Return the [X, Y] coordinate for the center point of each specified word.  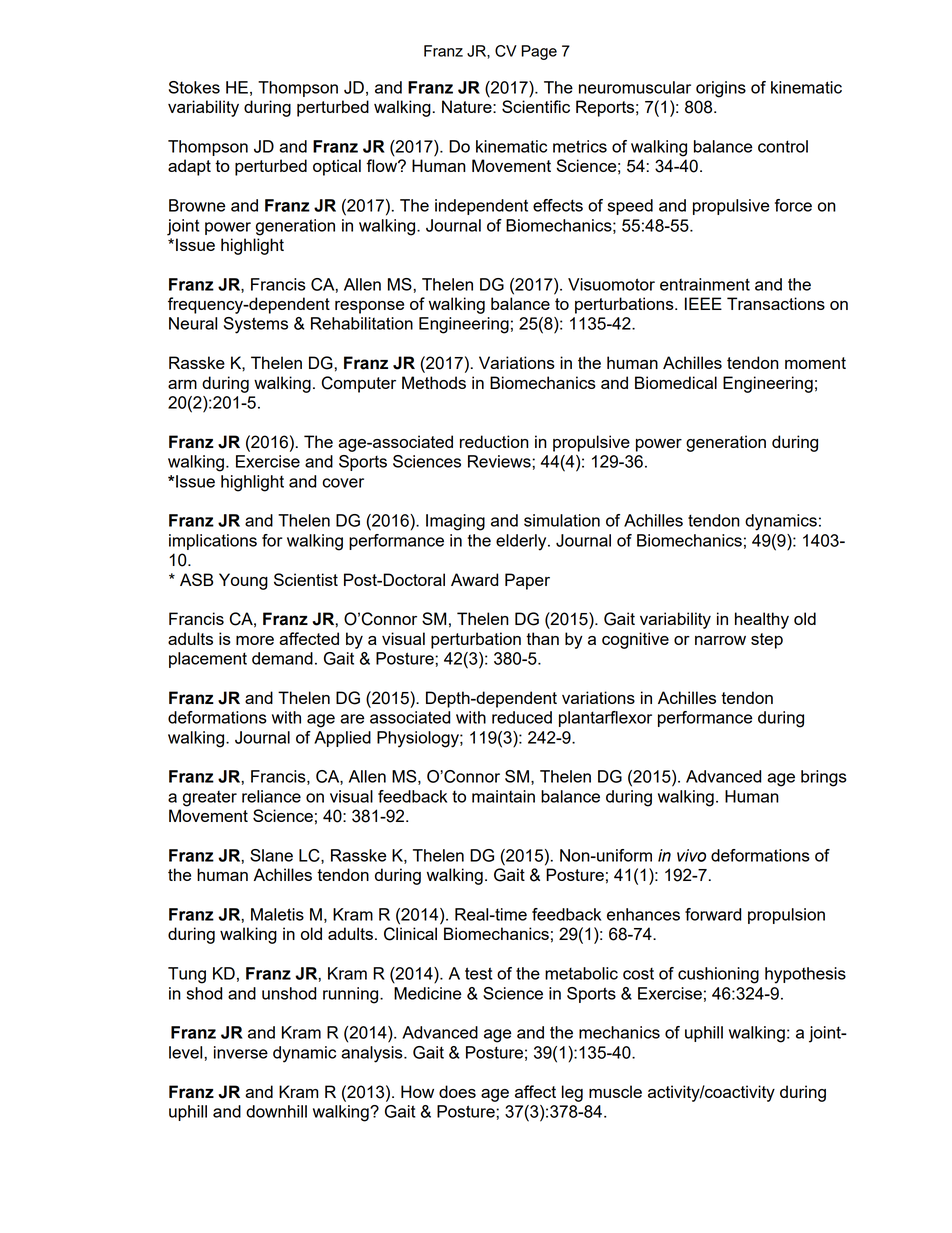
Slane [271, 855]
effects [558, 205]
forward [713, 914]
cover [343, 483]
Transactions [776, 303]
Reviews [500, 461]
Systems [256, 325]
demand [282, 658]
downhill [276, 1111]
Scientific [536, 106]
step [767, 641]
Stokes [194, 87]
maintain [503, 796]
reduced [522, 717]
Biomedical [676, 382]
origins [721, 89]
